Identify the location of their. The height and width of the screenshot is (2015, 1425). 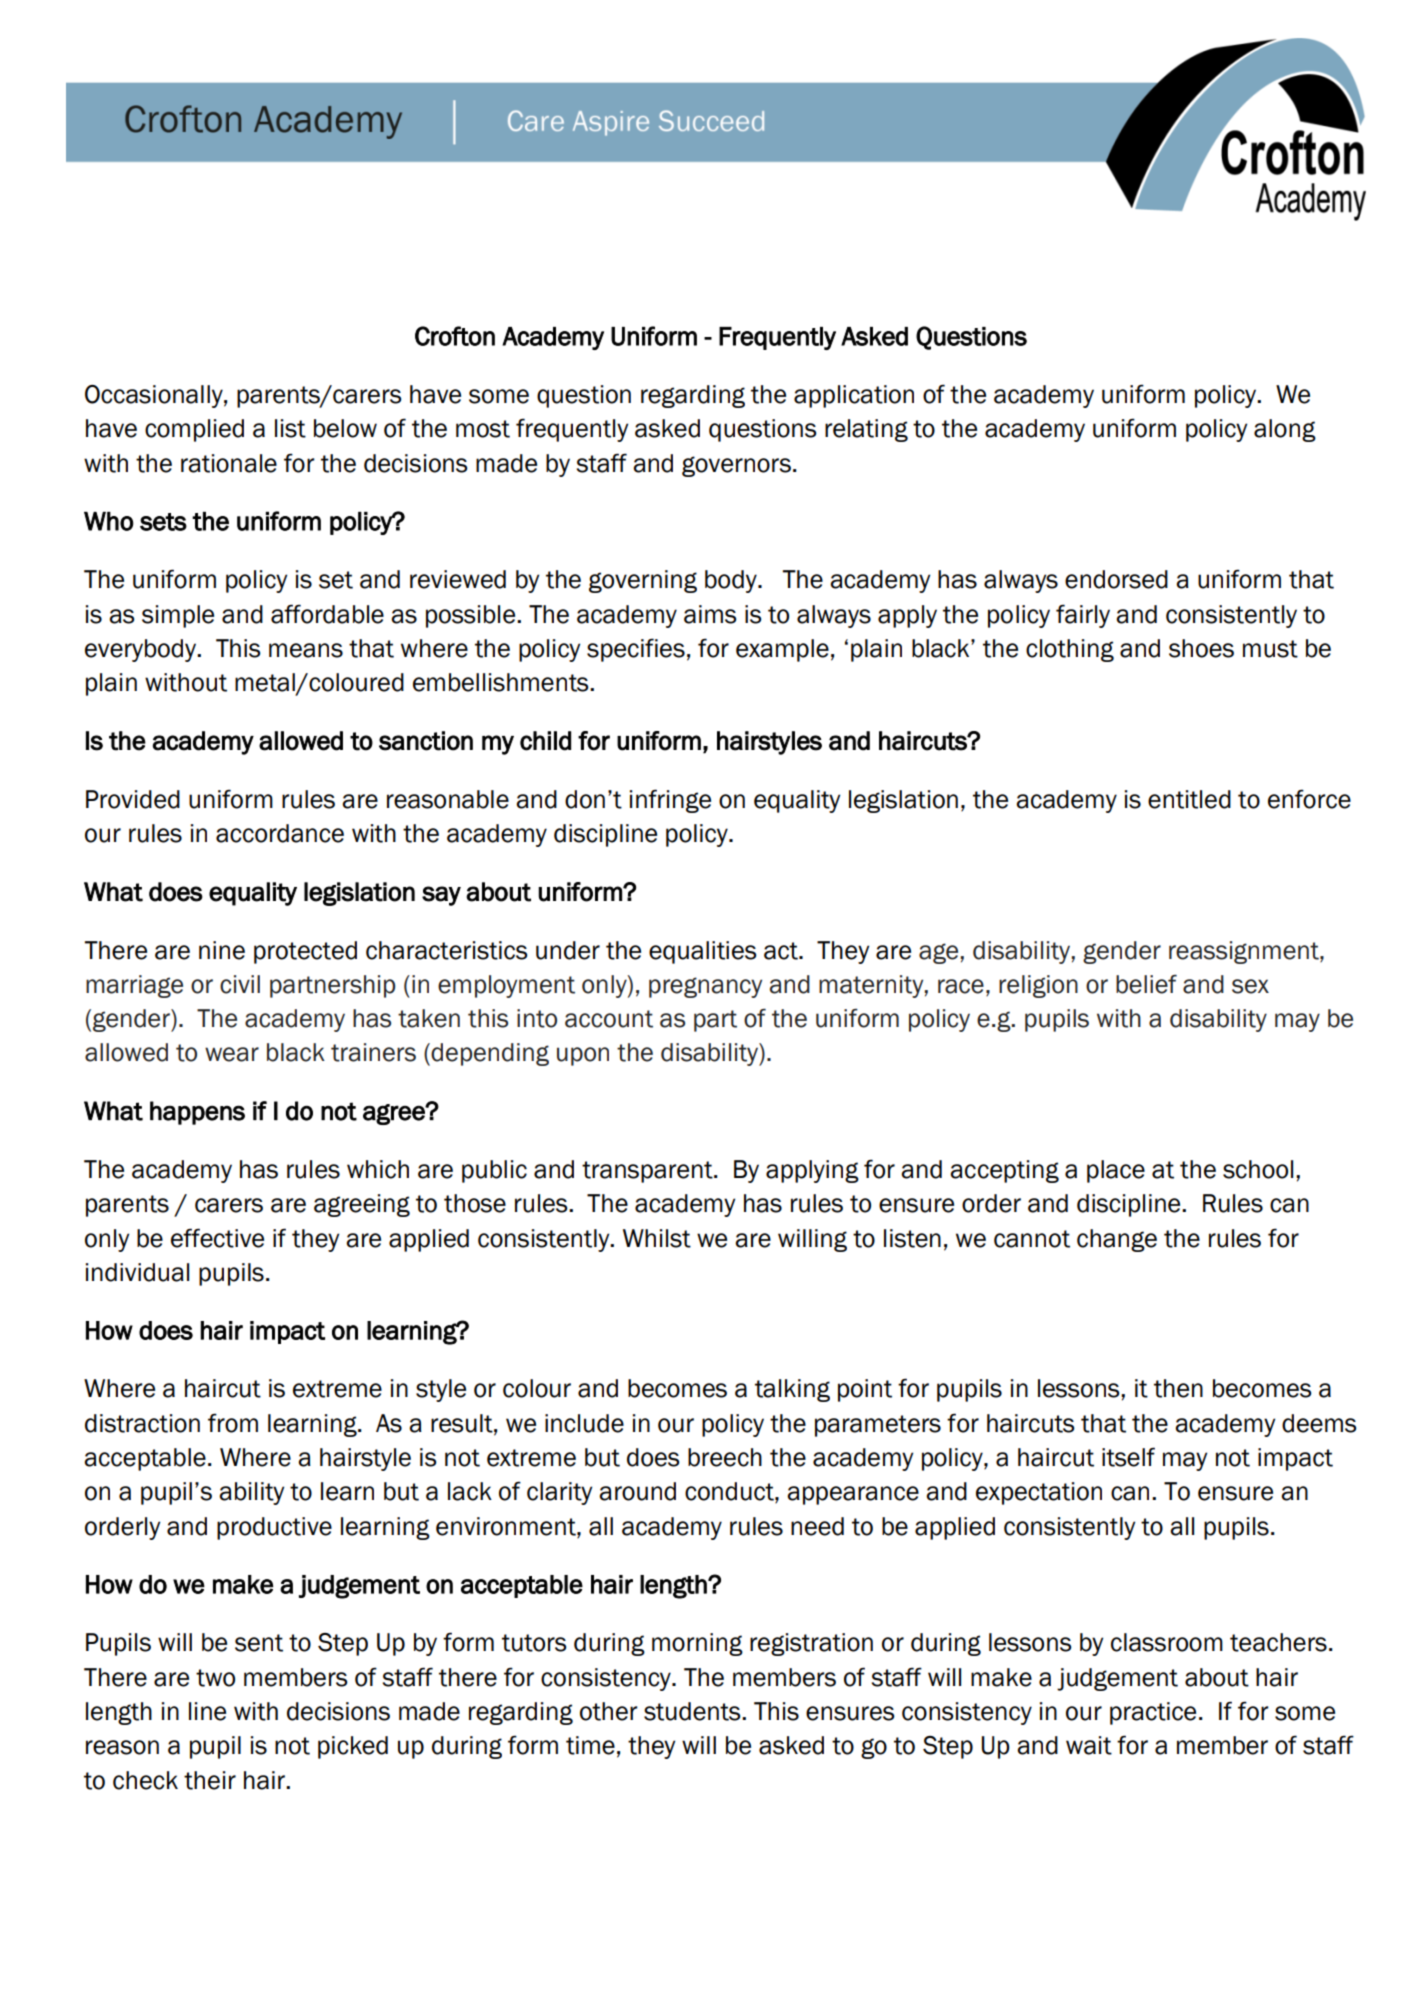
(210, 1780).
